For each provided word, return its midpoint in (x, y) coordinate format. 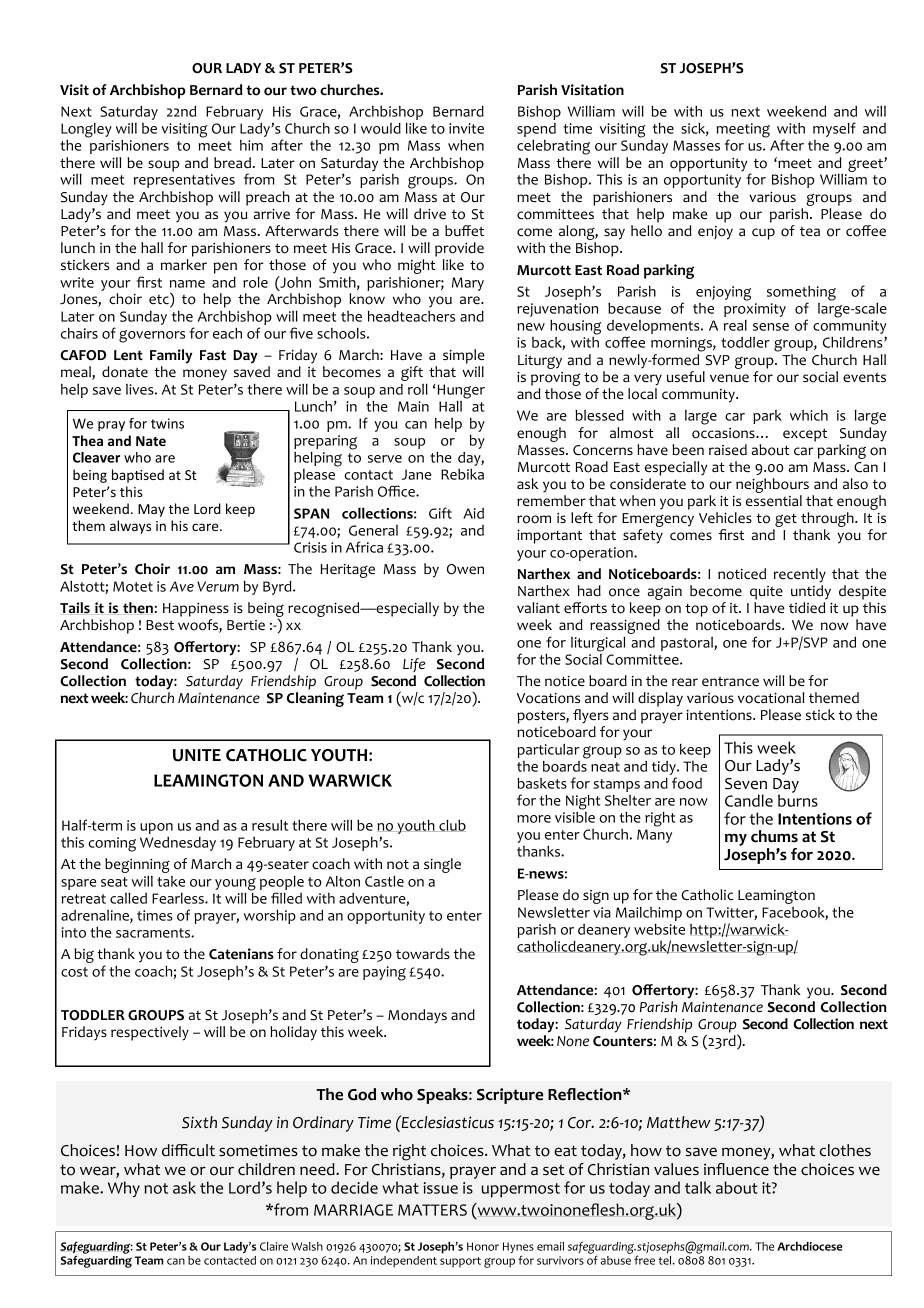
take (171, 881)
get (785, 521)
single (442, 865)
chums (774, 836)
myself (834, 129)
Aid (473, 513)
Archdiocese (809, 1246)
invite (466, 128)
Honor (483, 1246)
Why (124, 1189)
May (151, 510)
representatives (184, 181)
